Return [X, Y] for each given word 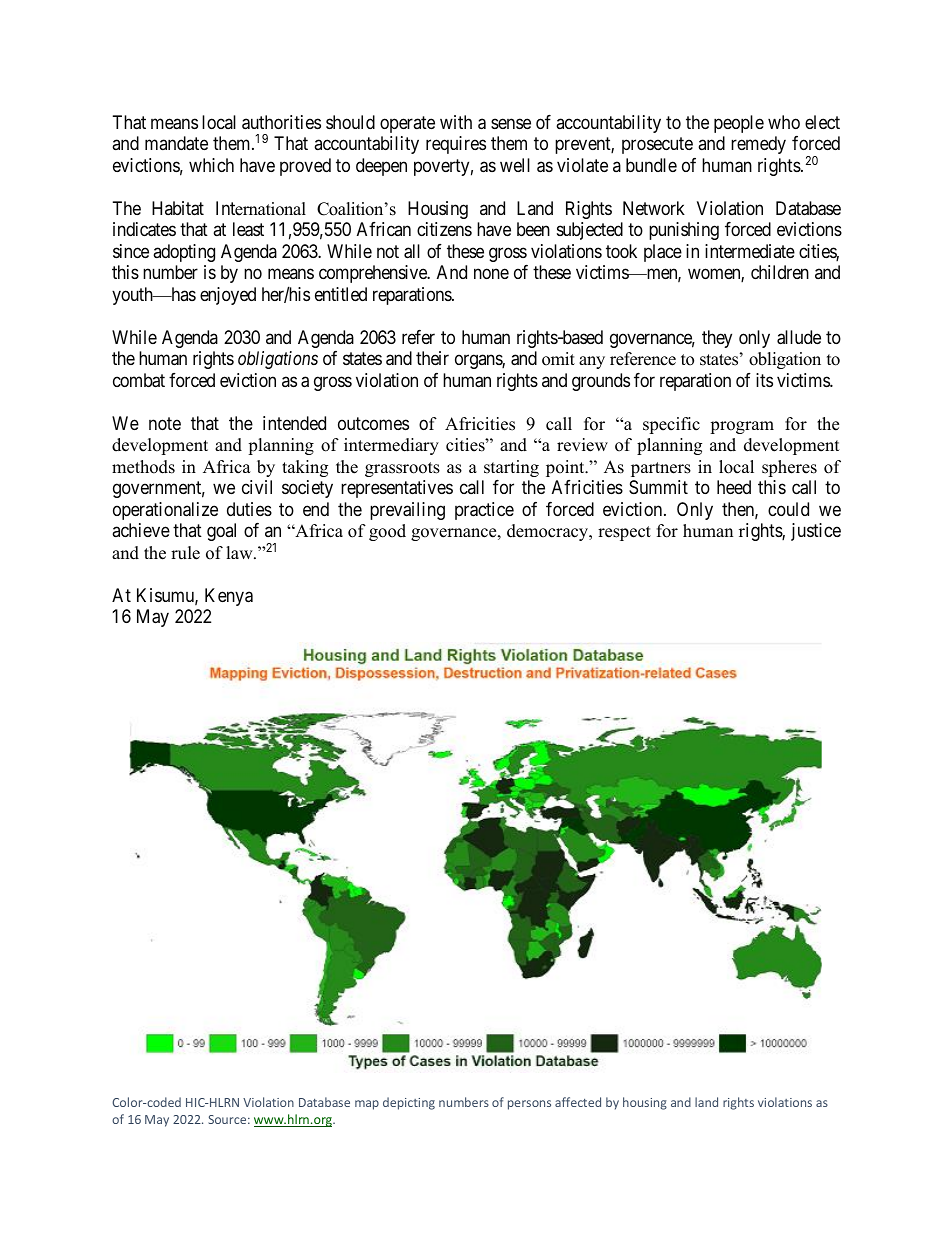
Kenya [229, 597]
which [211, 165]
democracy [549, 532]
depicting [409, 1103]
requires [456, 145]
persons [529, 1105]
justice [816, 532]
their [432, 358]
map [367, 1105]
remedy [758, 145]
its [764, 380]
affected [578, 1102]
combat [139, 380]
